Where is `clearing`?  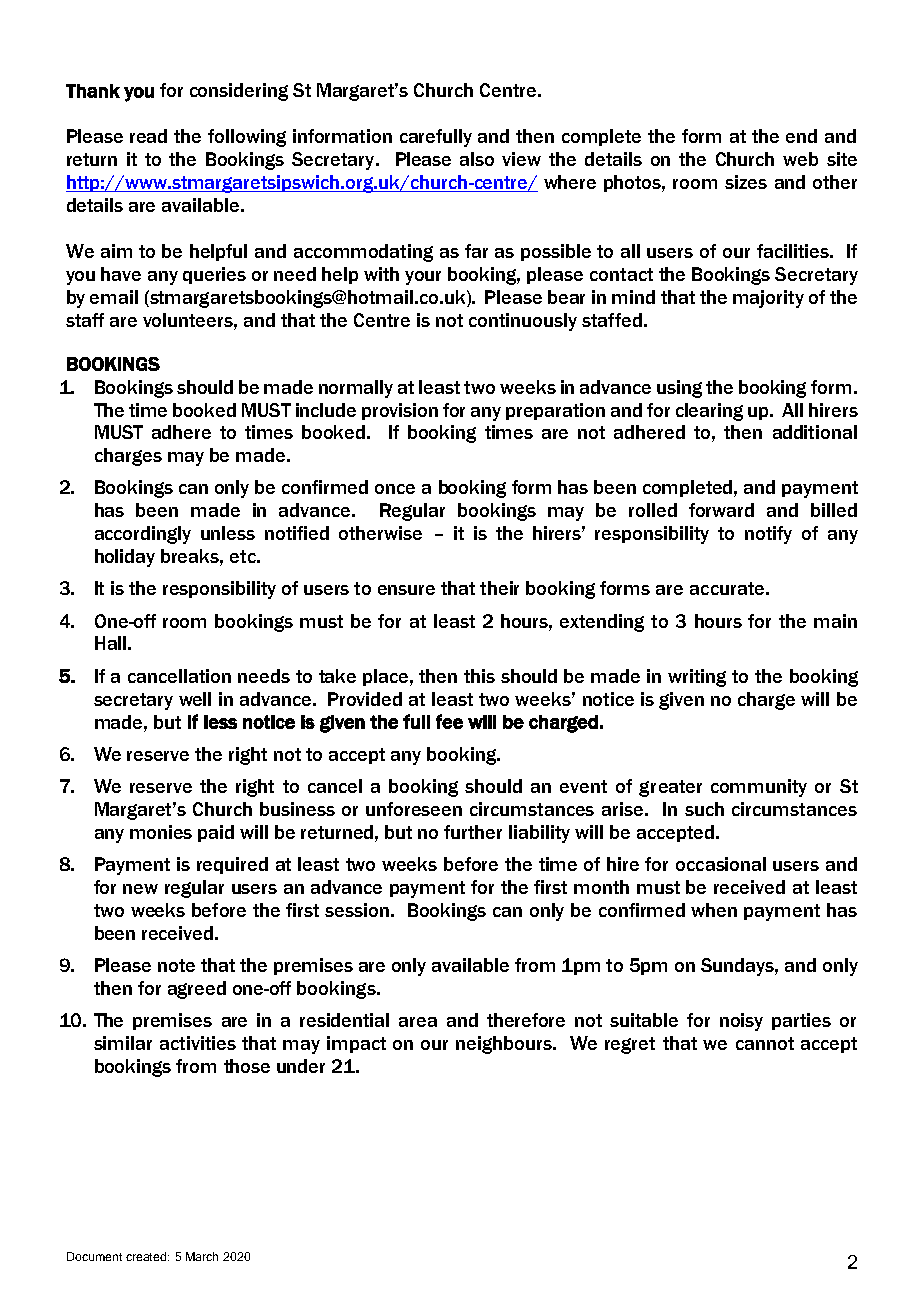 clearing is located at coordinates (709, 412).
